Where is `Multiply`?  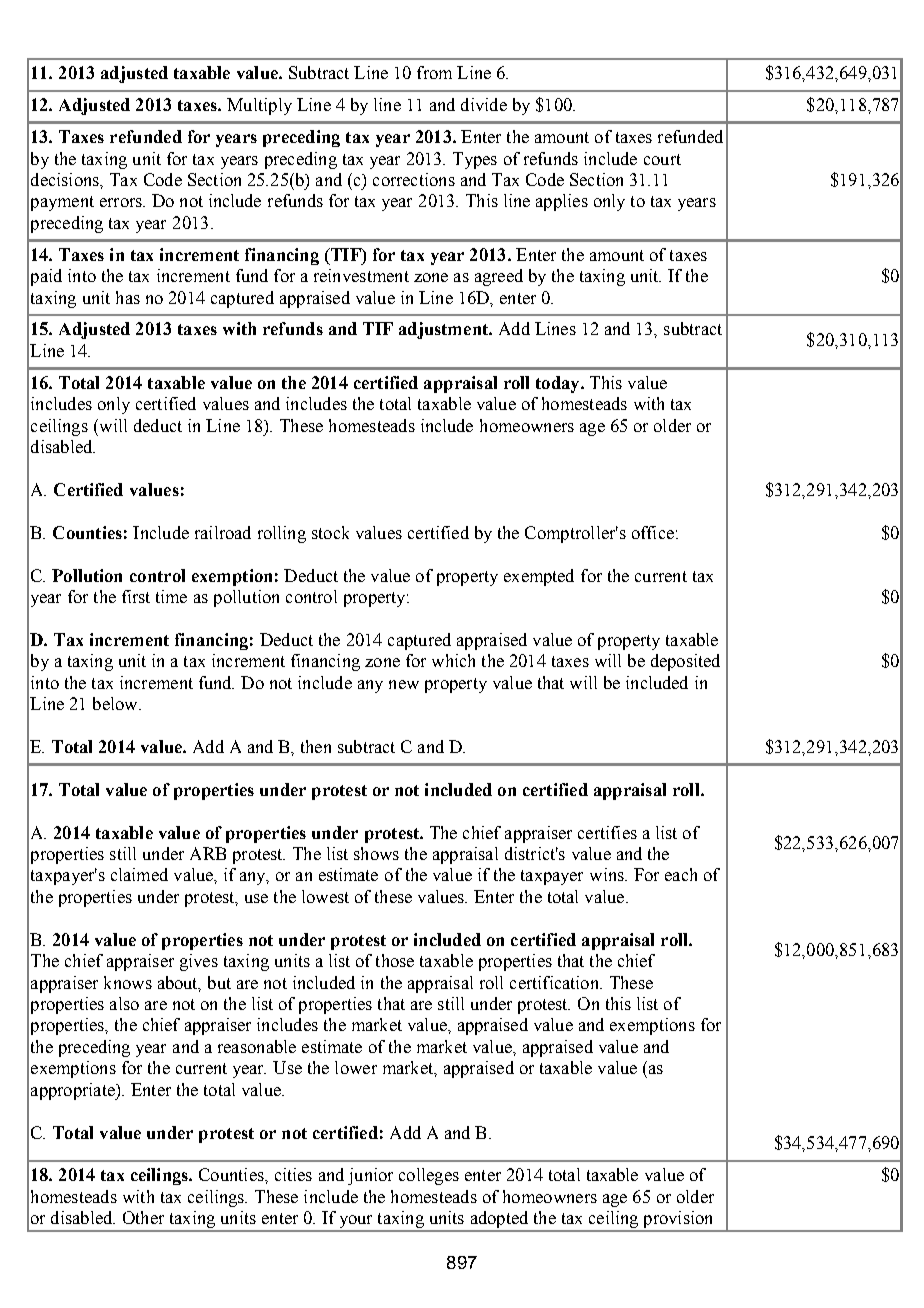 Multiply is located at coordinates (259, 106).
